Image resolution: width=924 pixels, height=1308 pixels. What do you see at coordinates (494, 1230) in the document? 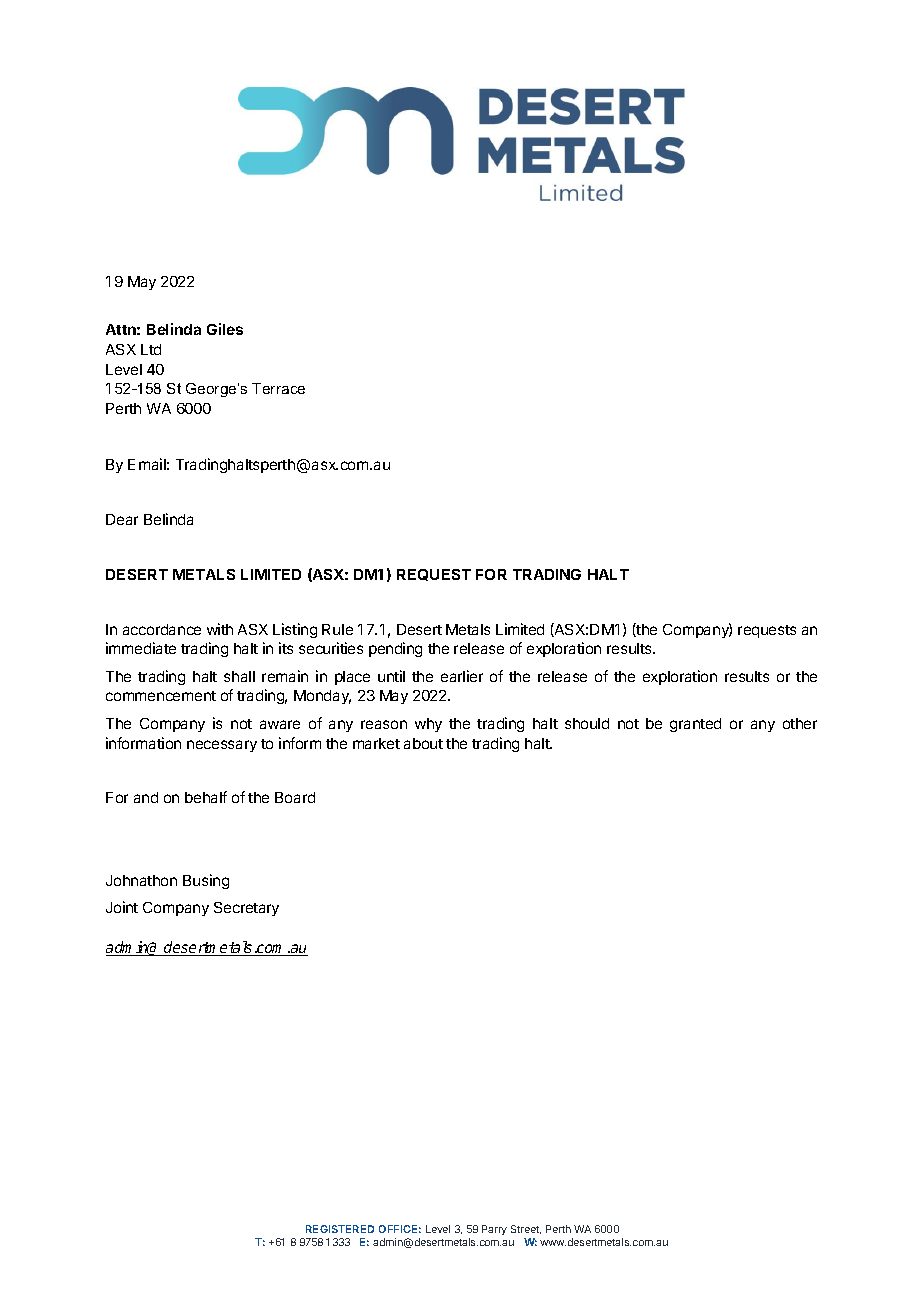
I see `Parry` at bounding box center [494, 1230].
